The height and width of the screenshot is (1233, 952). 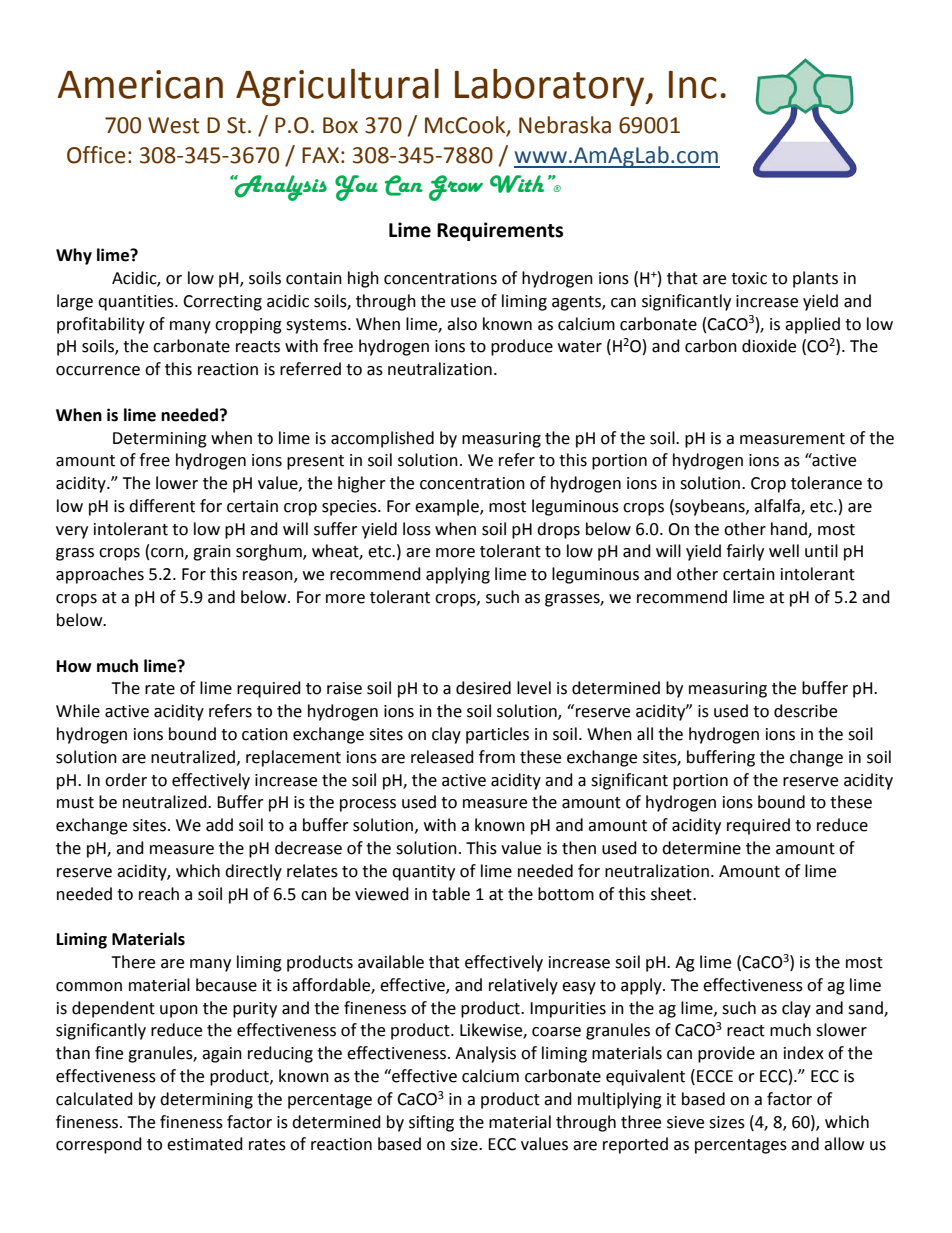 I want to click on describe, so click(x=805, y=711).
